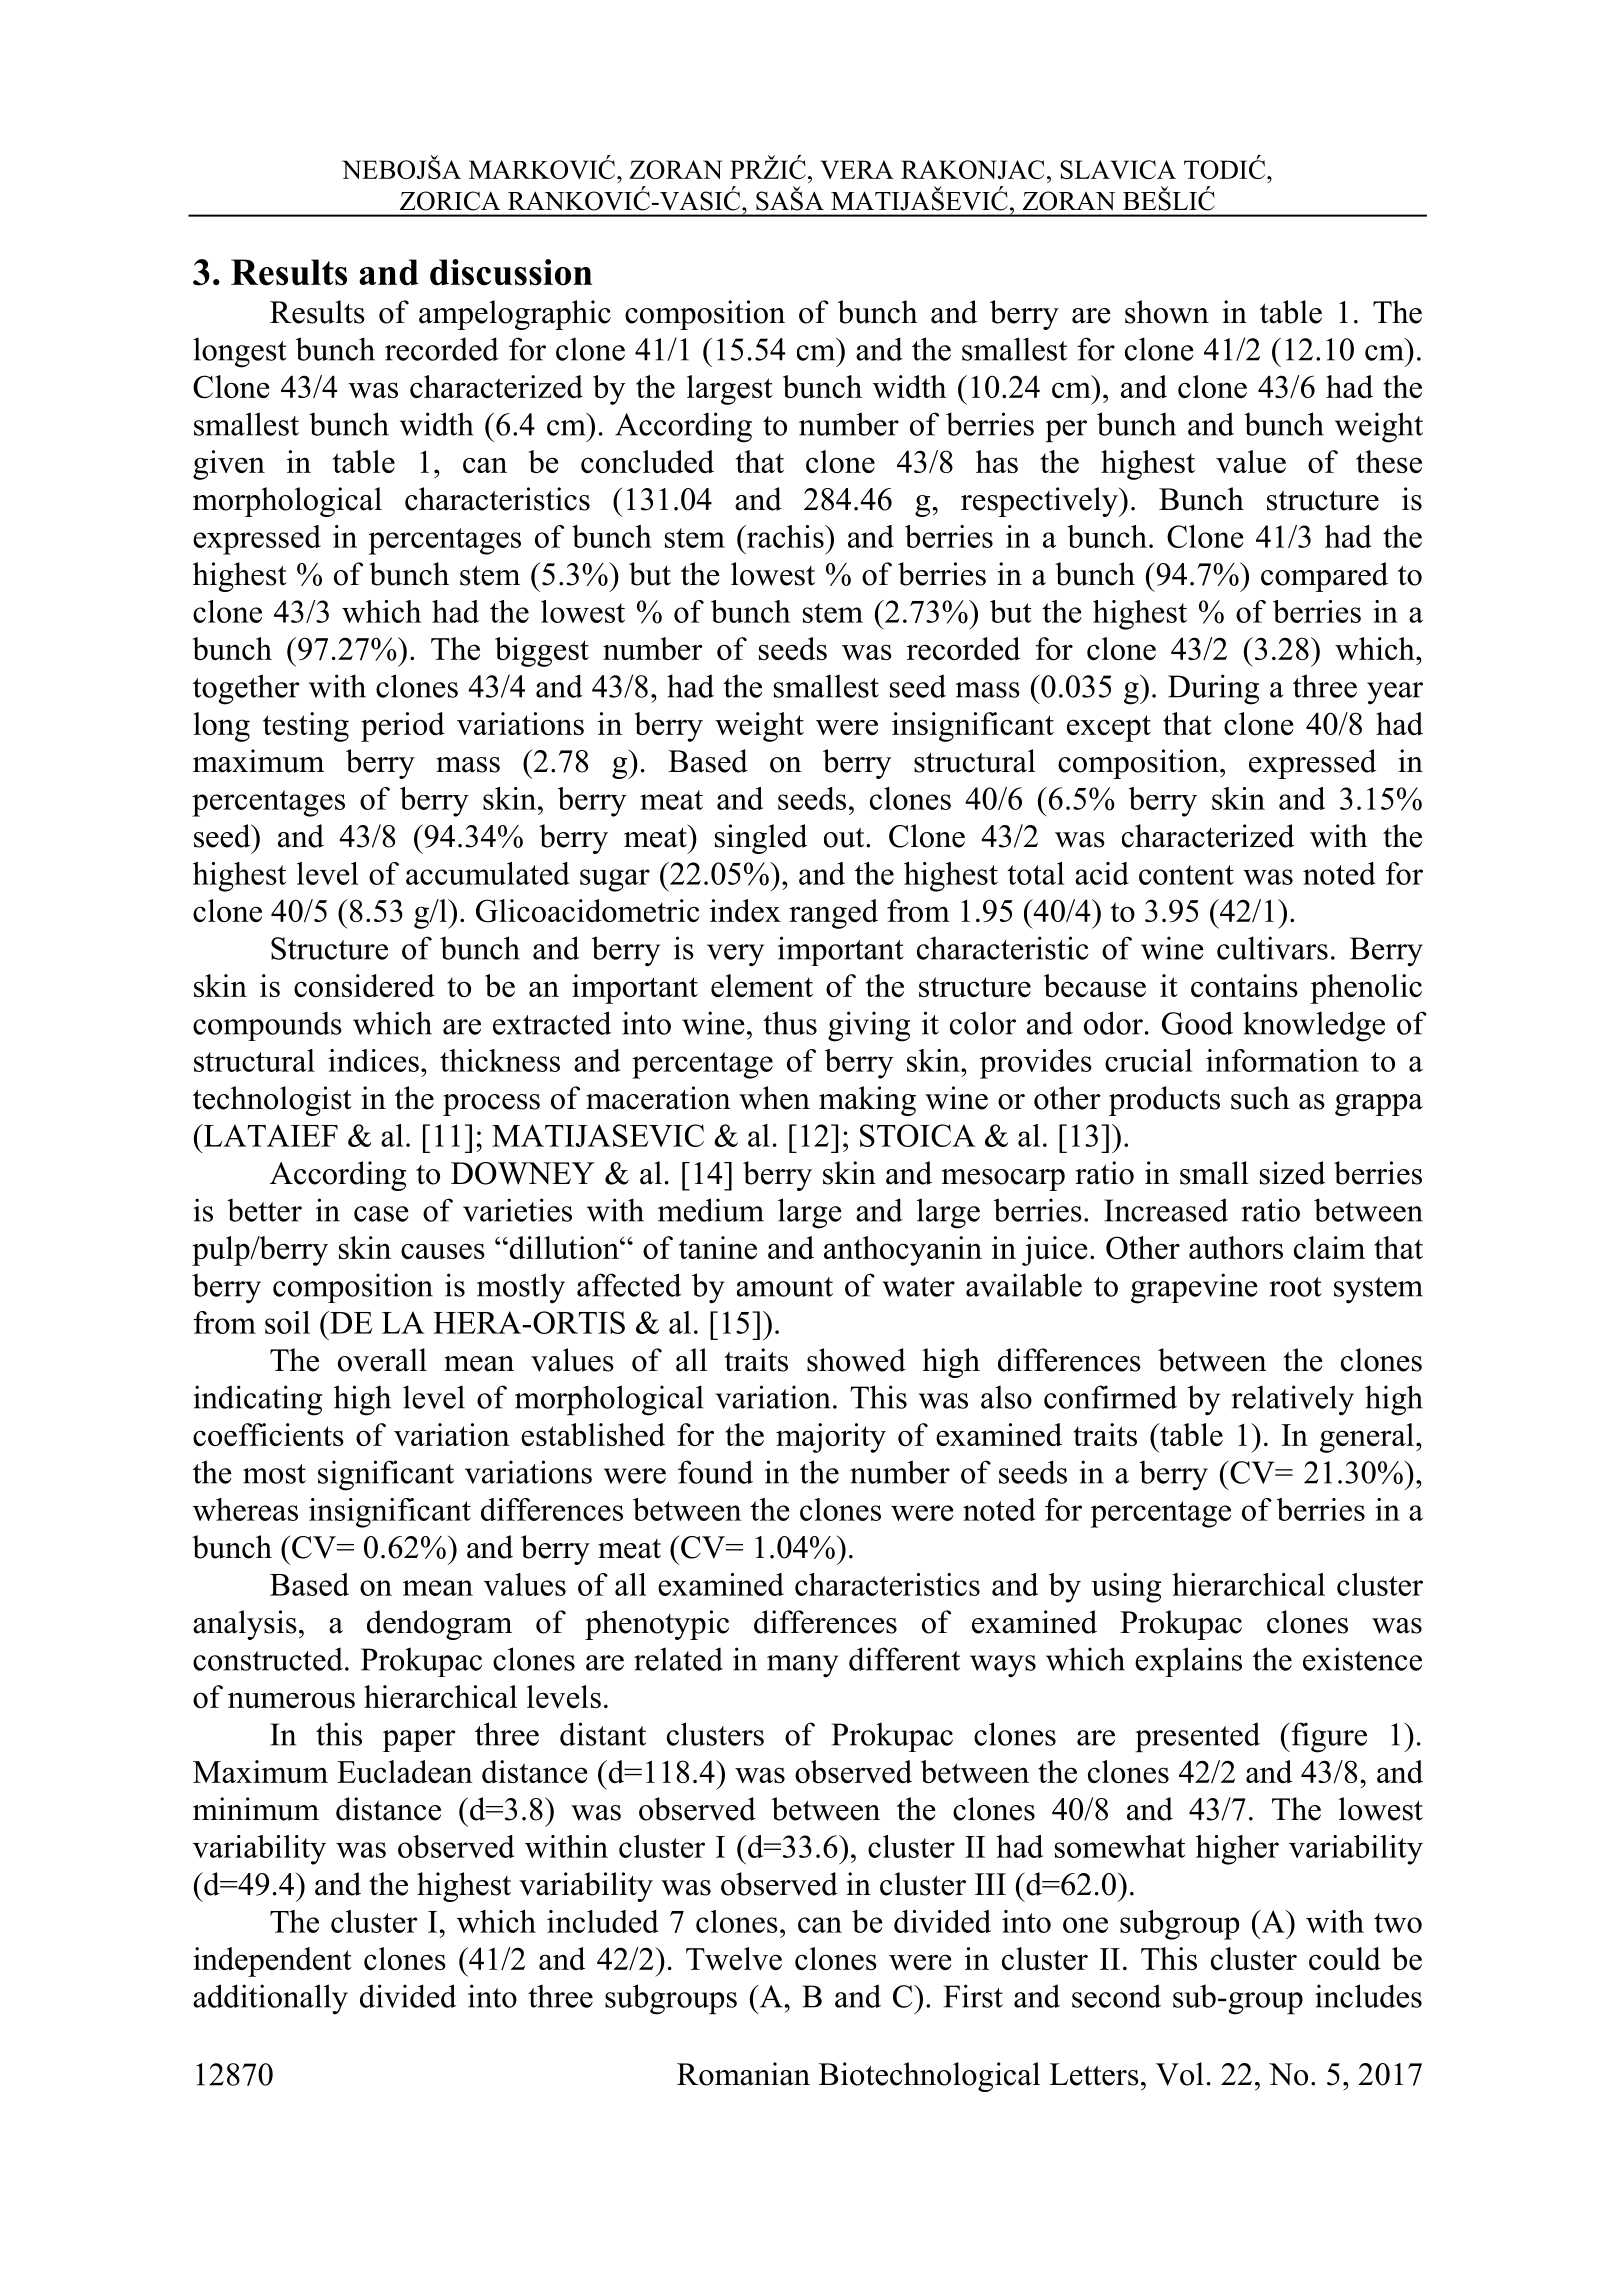 This screenshot has width=1615, height=2284. Describe the element at coordinates (1213, 689) in the screenshot. I see `During` at that location.
